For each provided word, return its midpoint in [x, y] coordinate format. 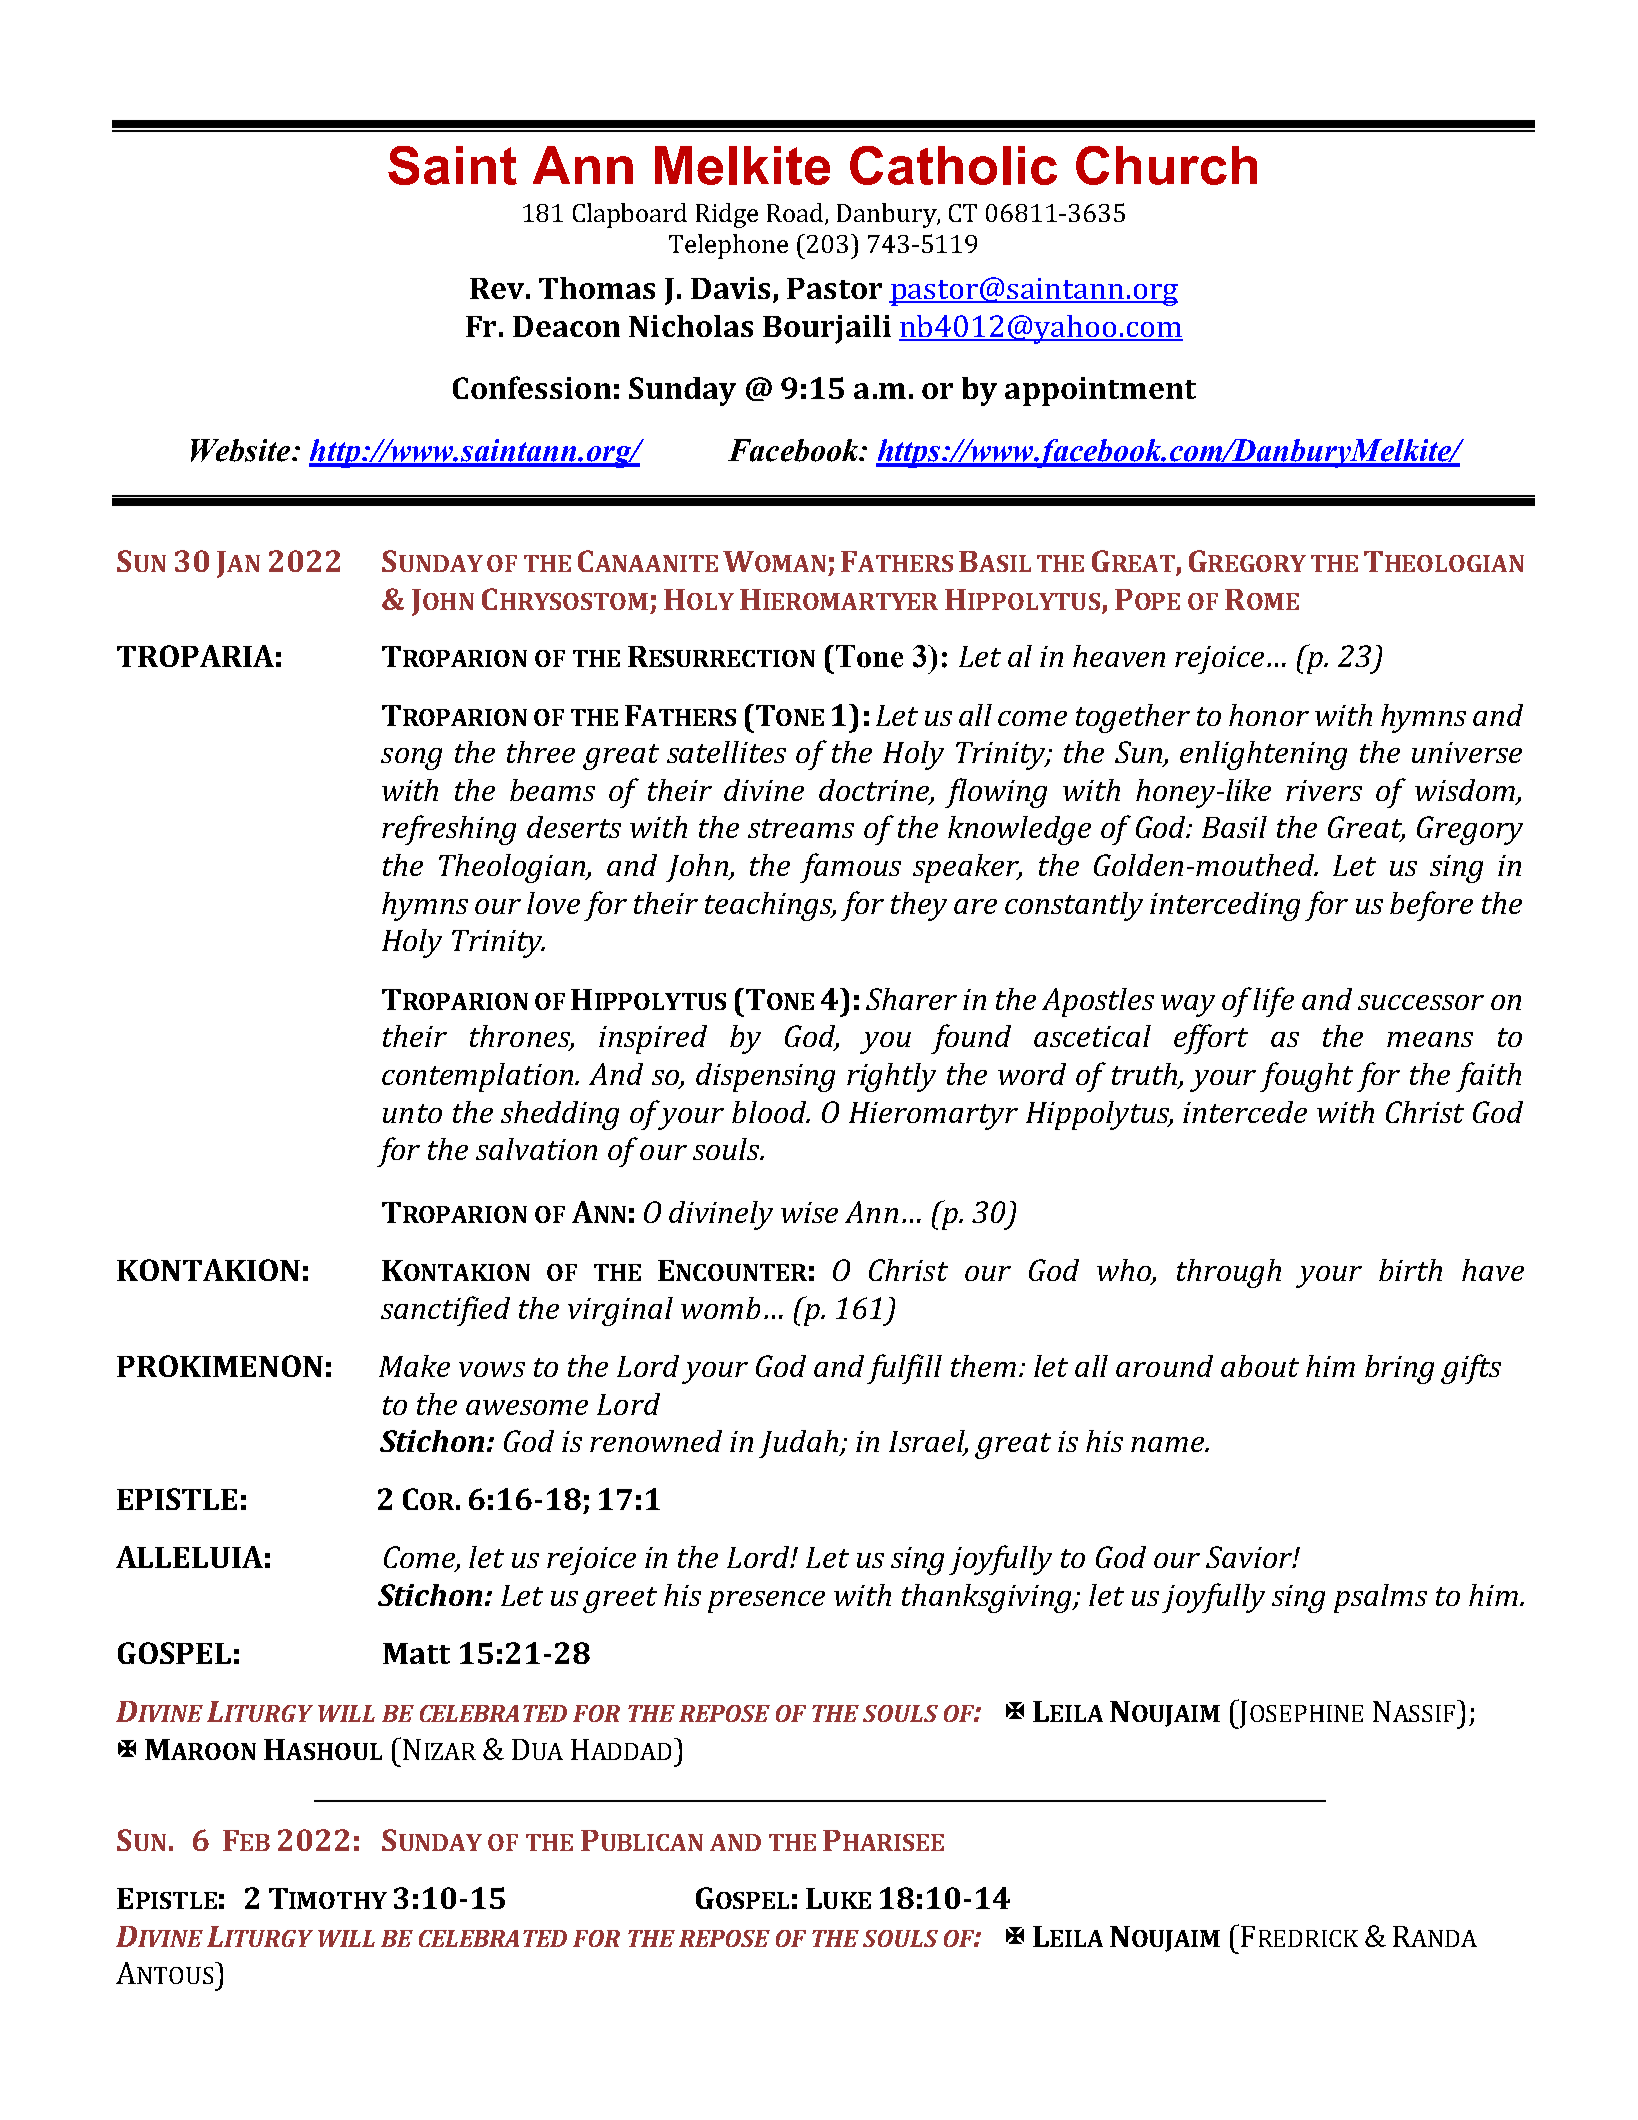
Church [1166, 165]
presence [766, 1602]
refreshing [449, 830]
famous [850, 868]
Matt [416, 1653]
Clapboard [630, 215]
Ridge [727, 215]
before [1431, 906]
